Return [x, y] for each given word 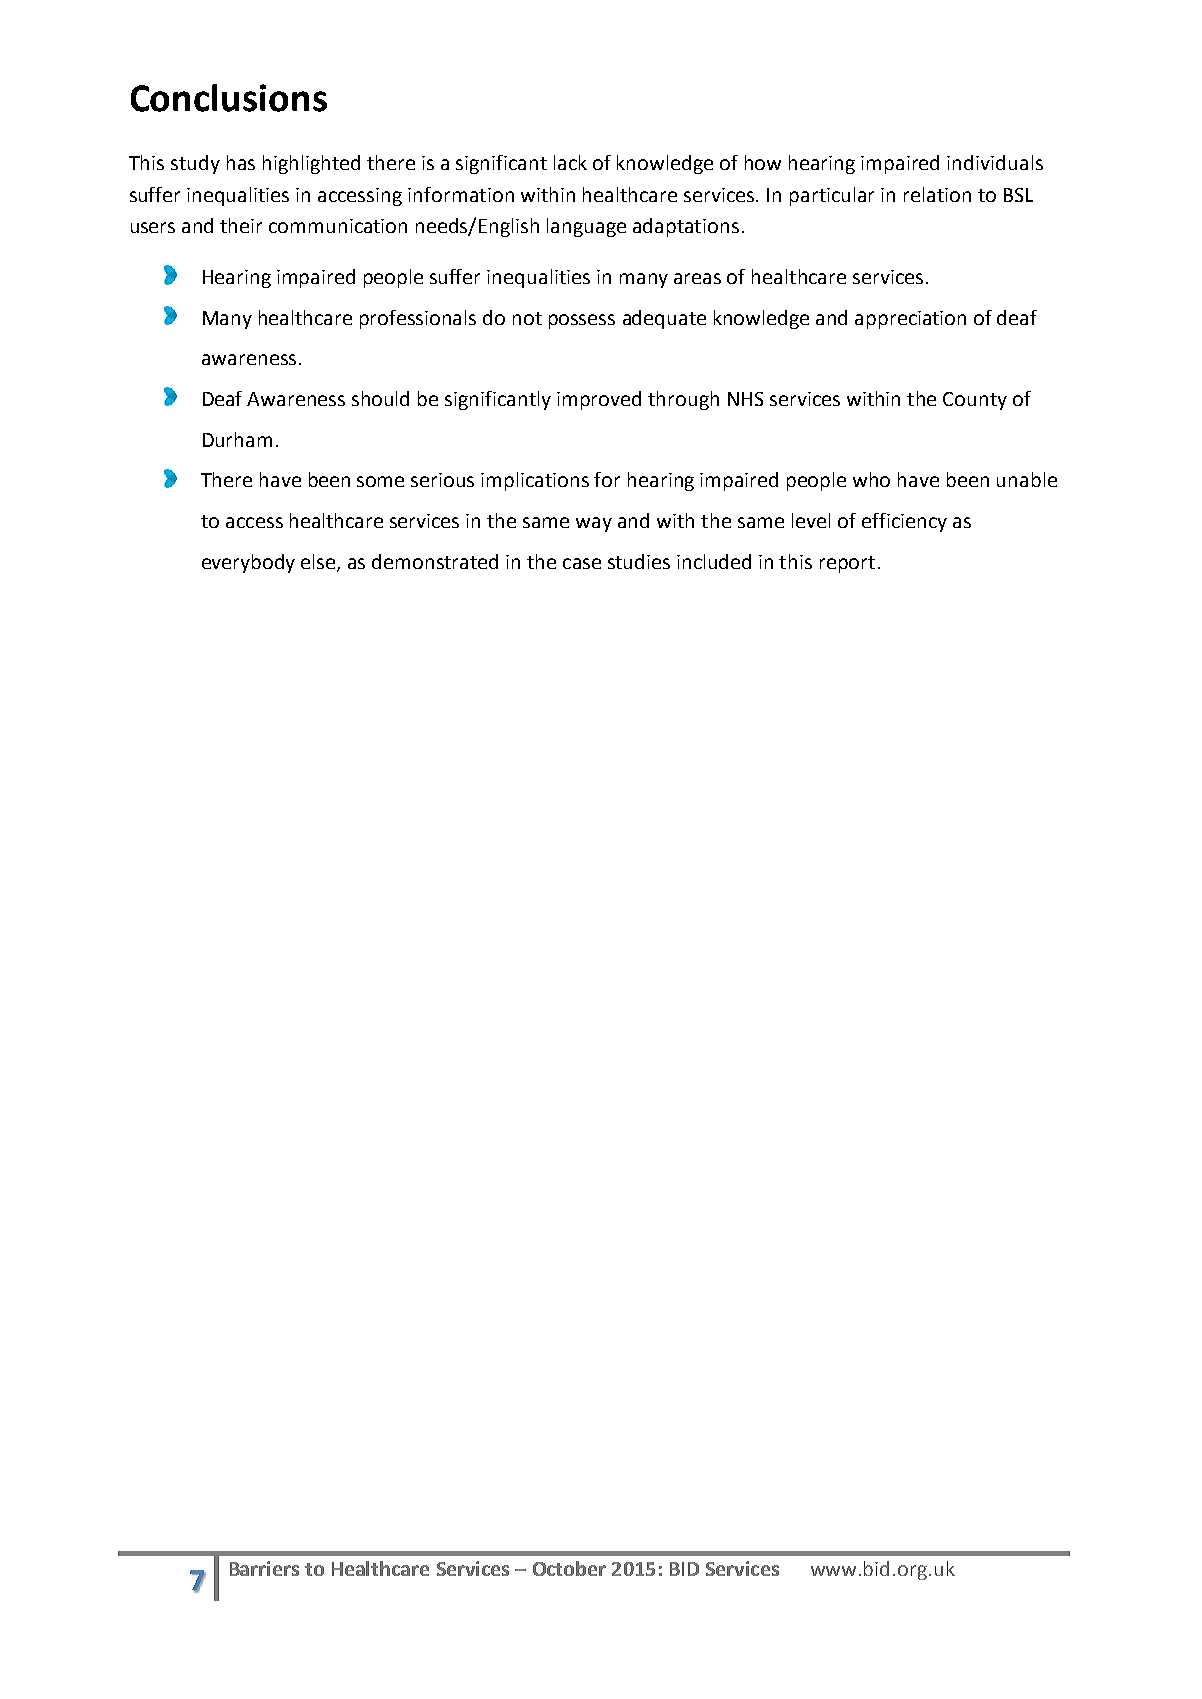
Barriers [264, 1568]
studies [639, 561]
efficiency [904, 522]
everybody [248, 563]
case [582, 563]
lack [570, 162]
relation [937, 194]
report [847, 564]
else [319, 562]
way [594, 524]
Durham [237, 439]
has [241, 162]
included [714, 561]
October [569, 1568]
